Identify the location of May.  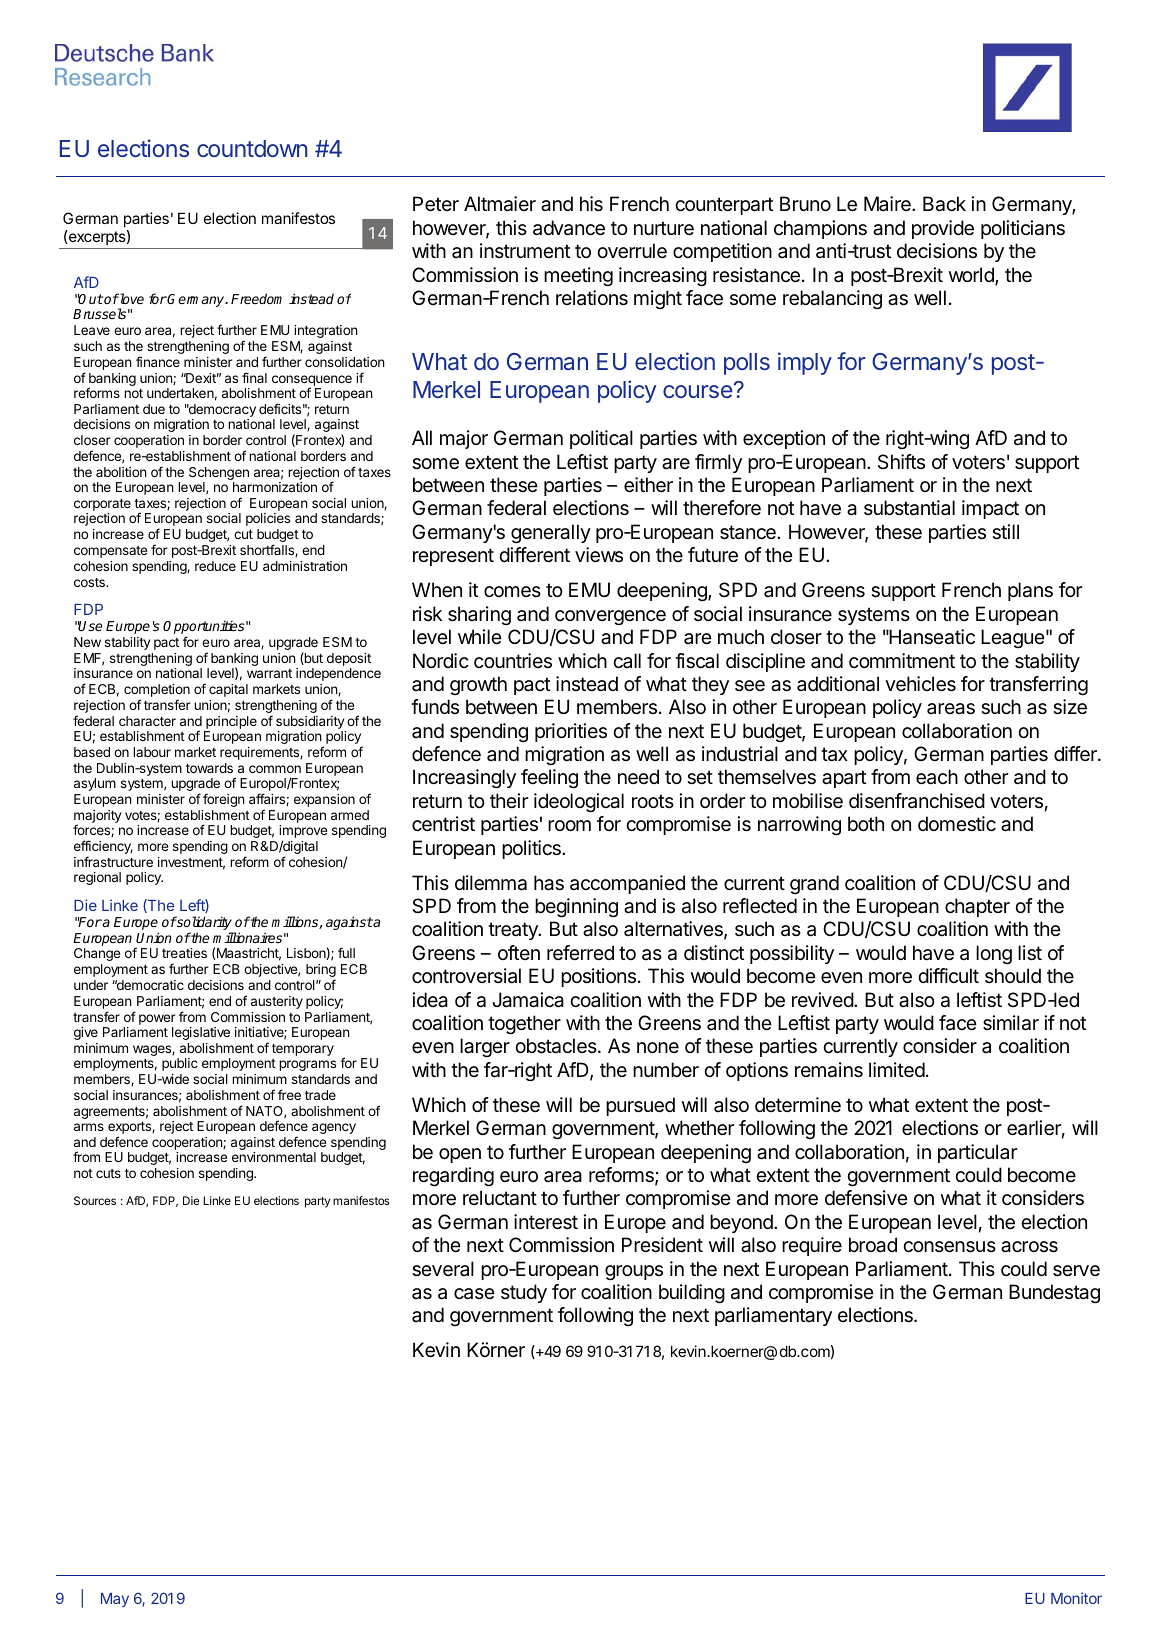
(115, 1600).
